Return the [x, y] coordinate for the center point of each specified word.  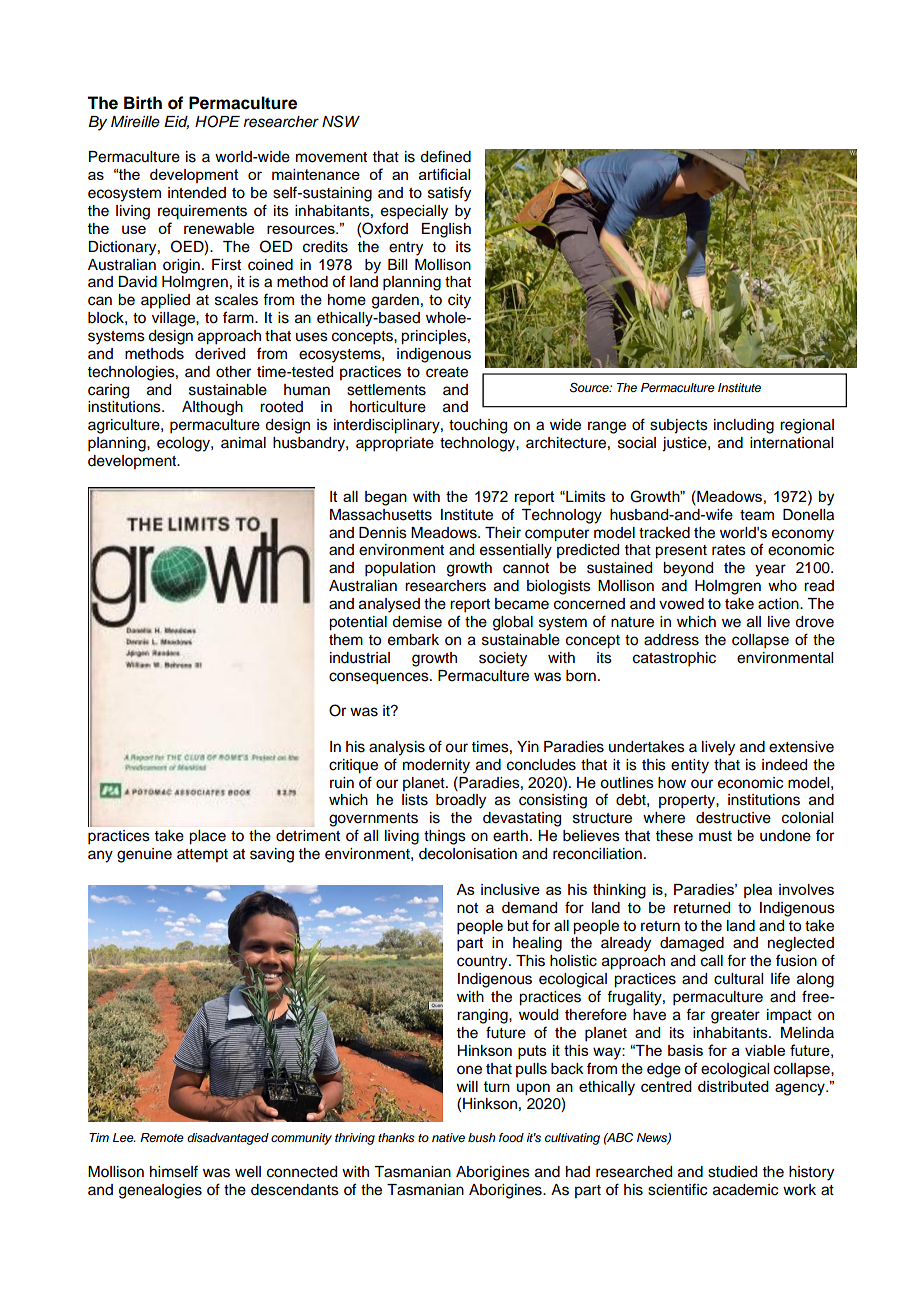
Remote [162, 1137]
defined [445, 156]
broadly [461, 801]
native [448, 1137]
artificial [444, 174]
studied [732, 1172]
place [207, 837]
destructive [733, 818]
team [757, 515]
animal [243, 443]
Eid [176, 122]
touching [478, 426]
